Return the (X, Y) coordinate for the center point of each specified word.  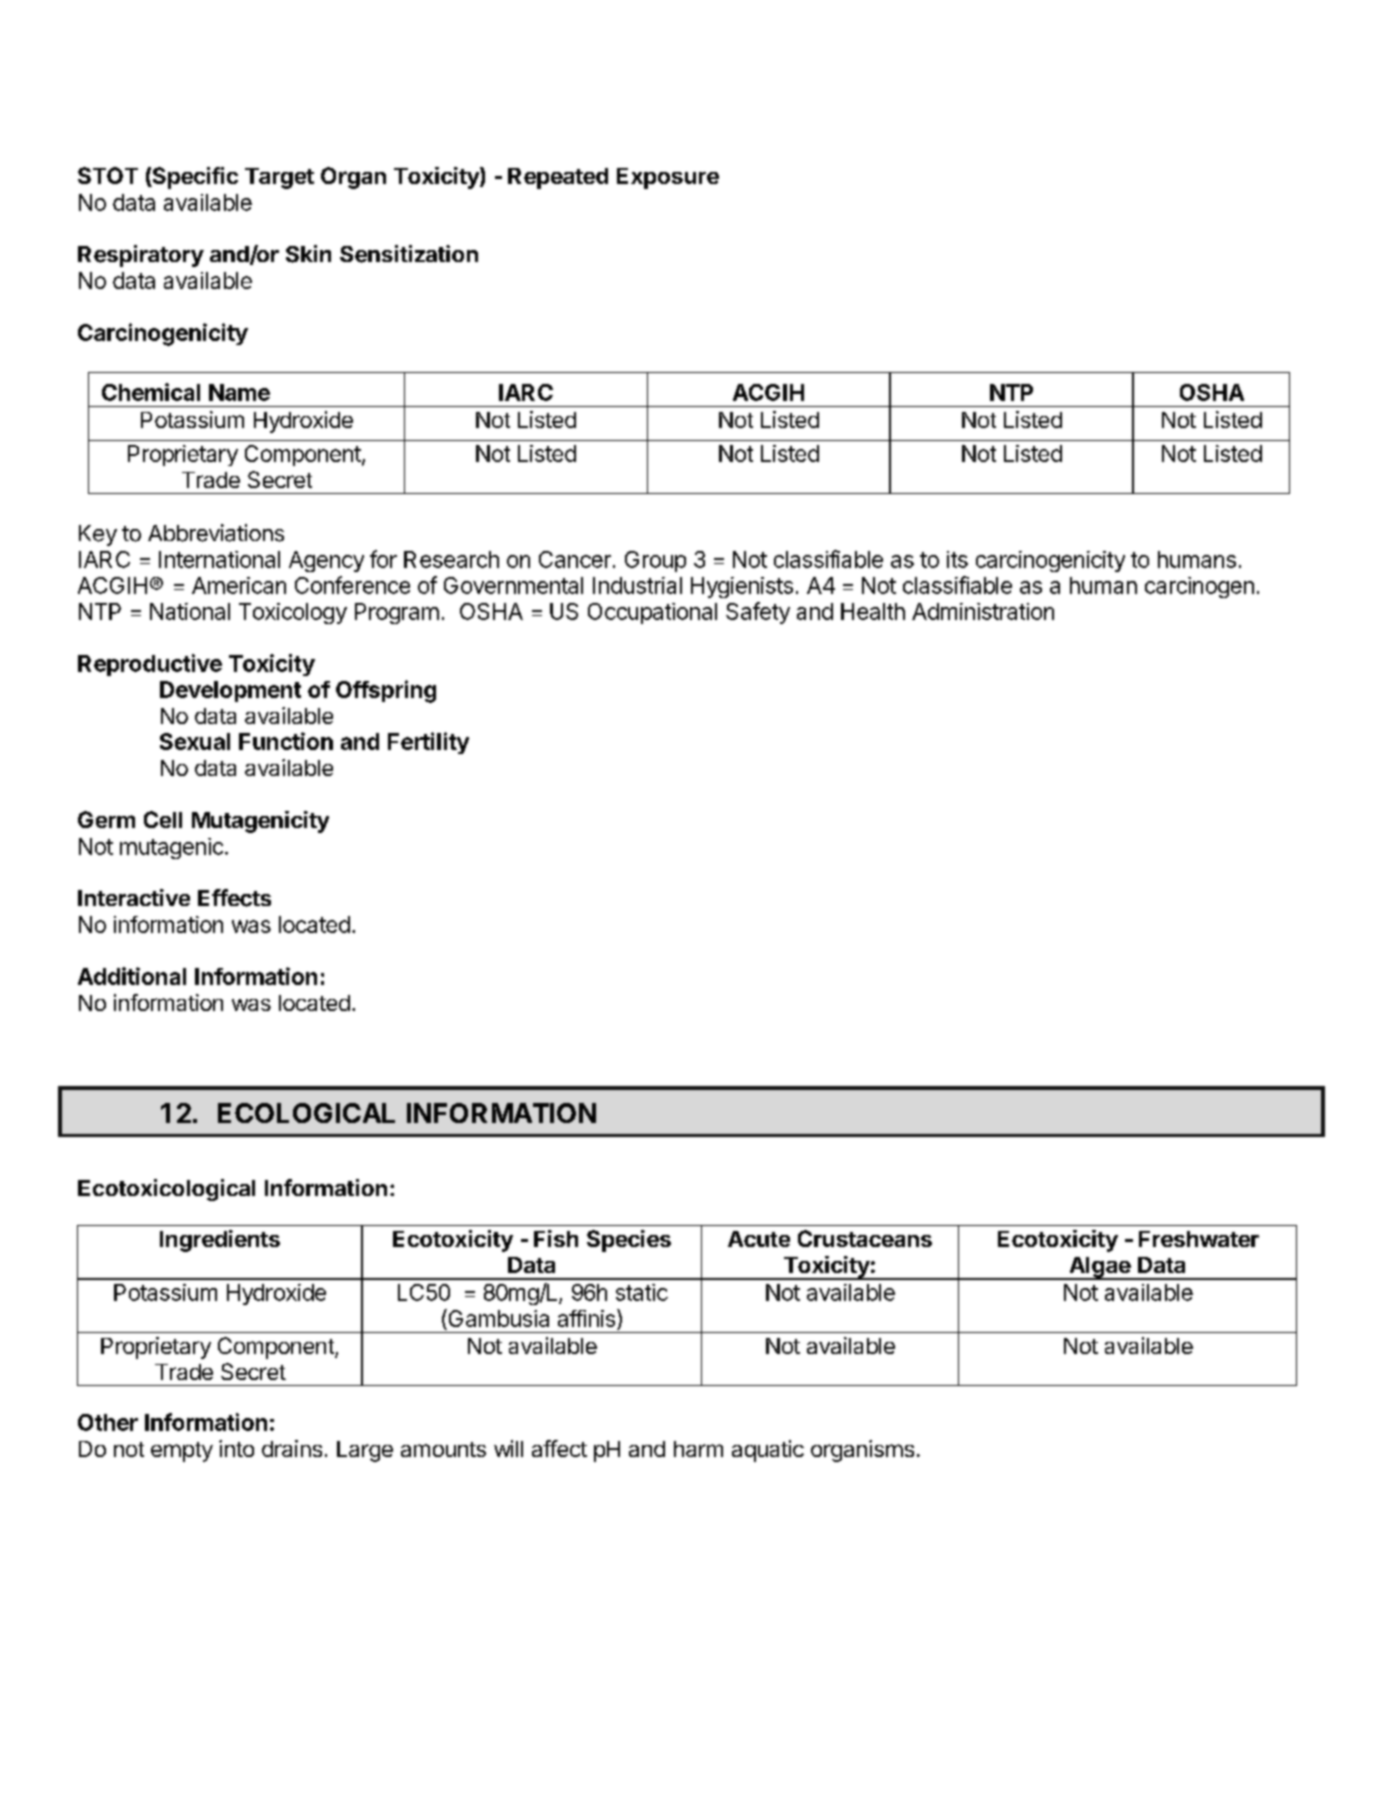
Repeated (558, 178)
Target (279, 178)
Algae (1099, 1268)
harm (698, 1449)
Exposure (668, 178)
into (236, 1448)
